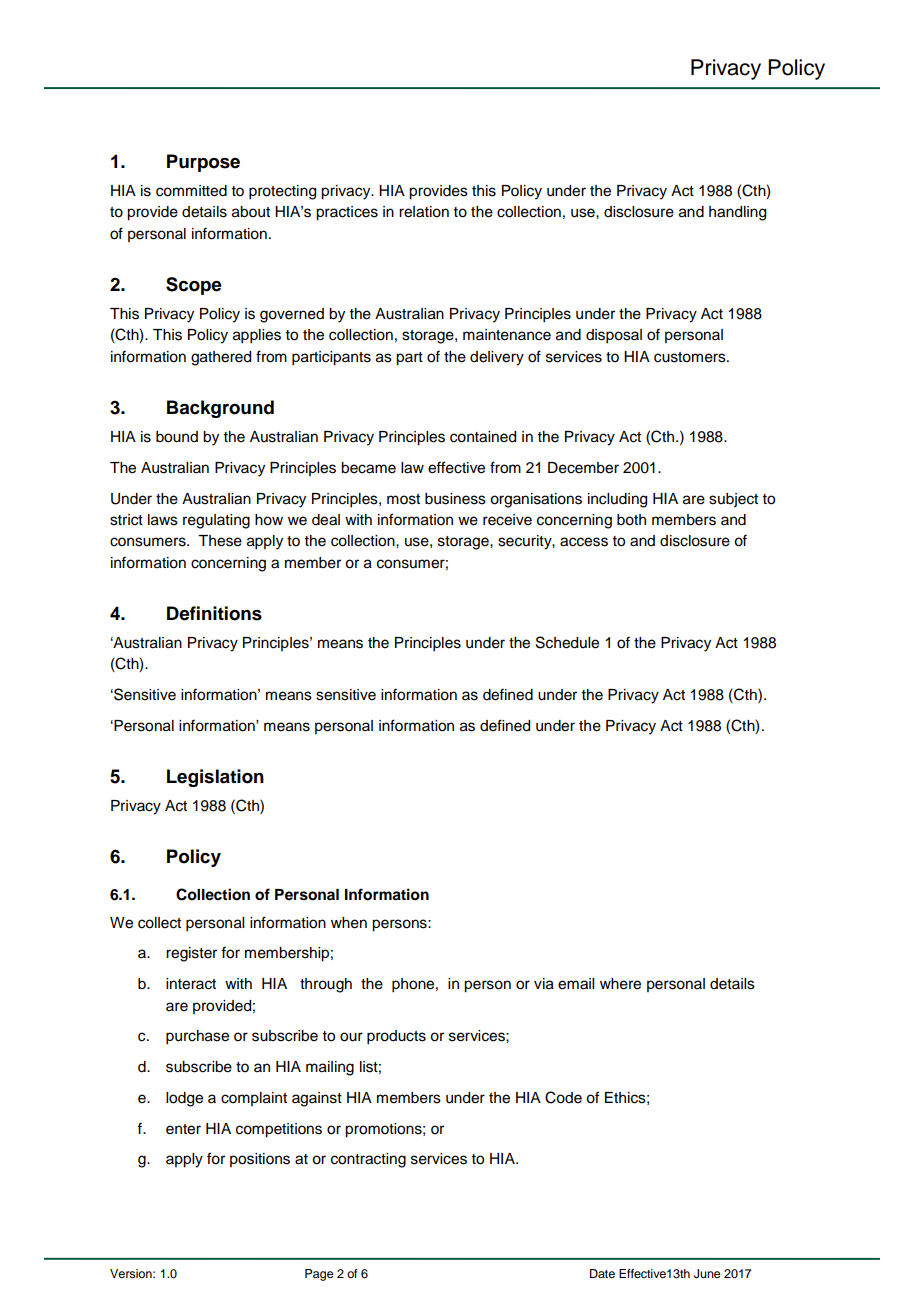  Describe the element at coordinates (260, 1160) in the screenshot. I see `positions` at that location.
